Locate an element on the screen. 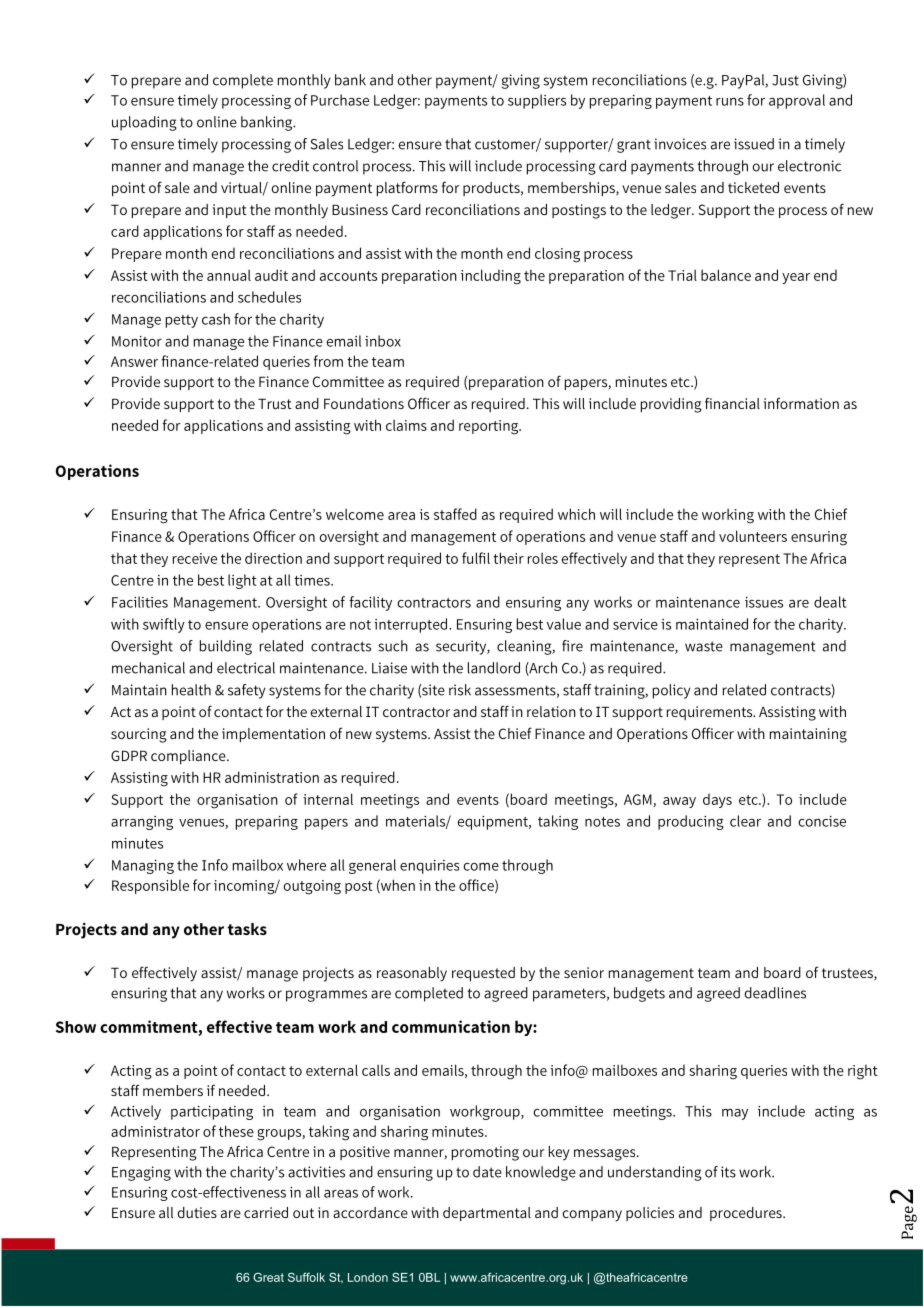  risk is located at coordinates (460, 690).
